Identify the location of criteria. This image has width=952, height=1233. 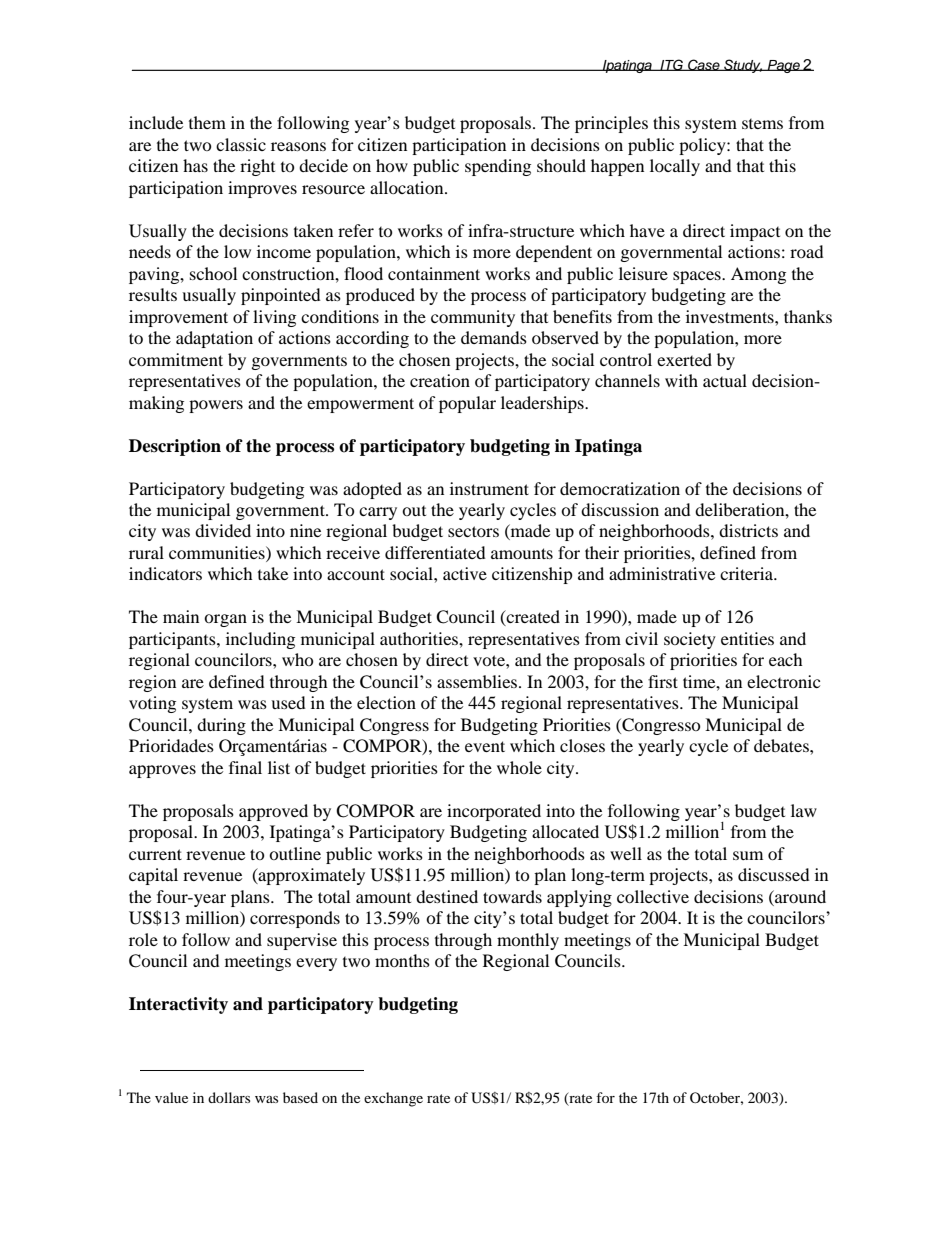
(748, 573).
